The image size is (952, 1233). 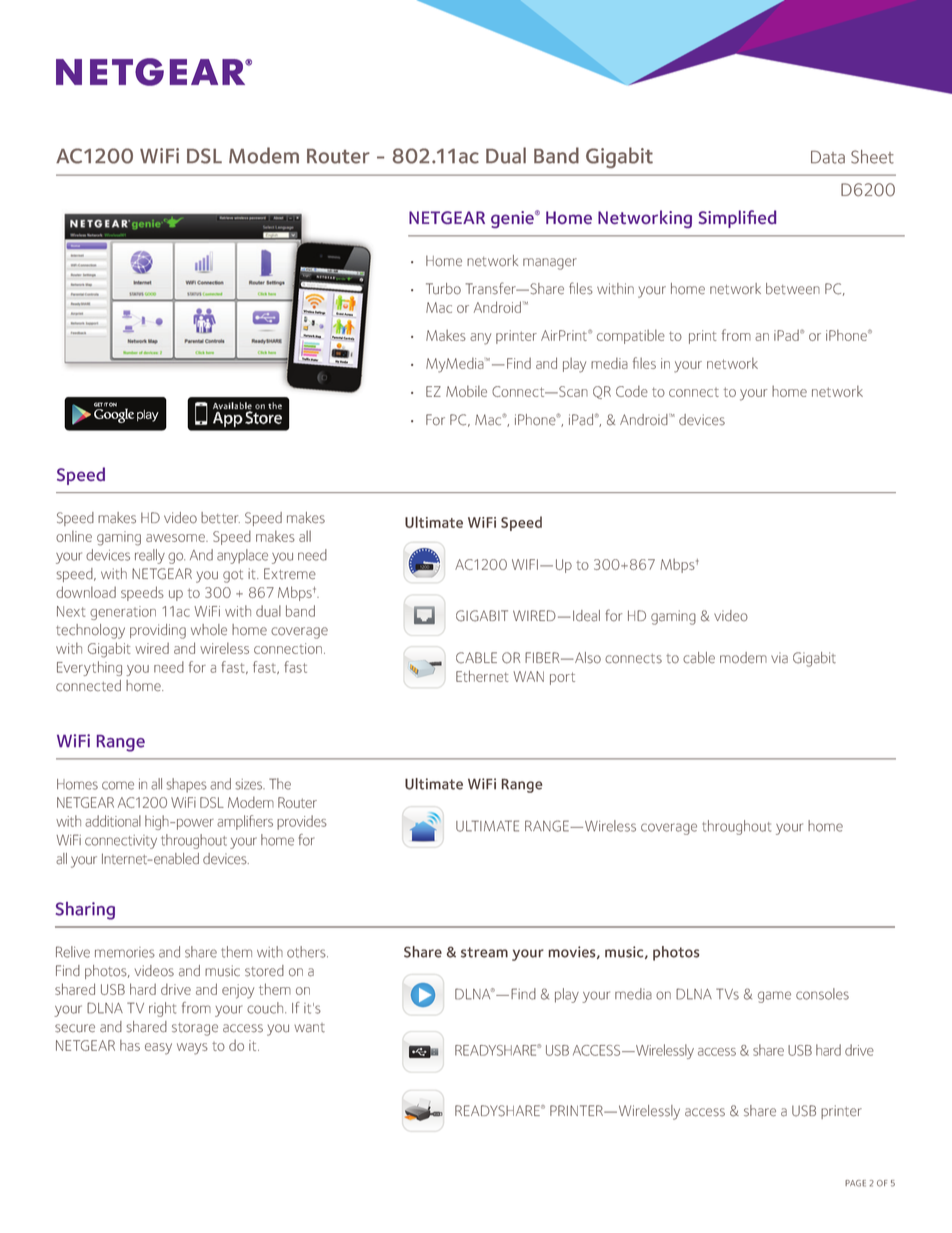 I want to click on Data, so click(x=828, y=157).
